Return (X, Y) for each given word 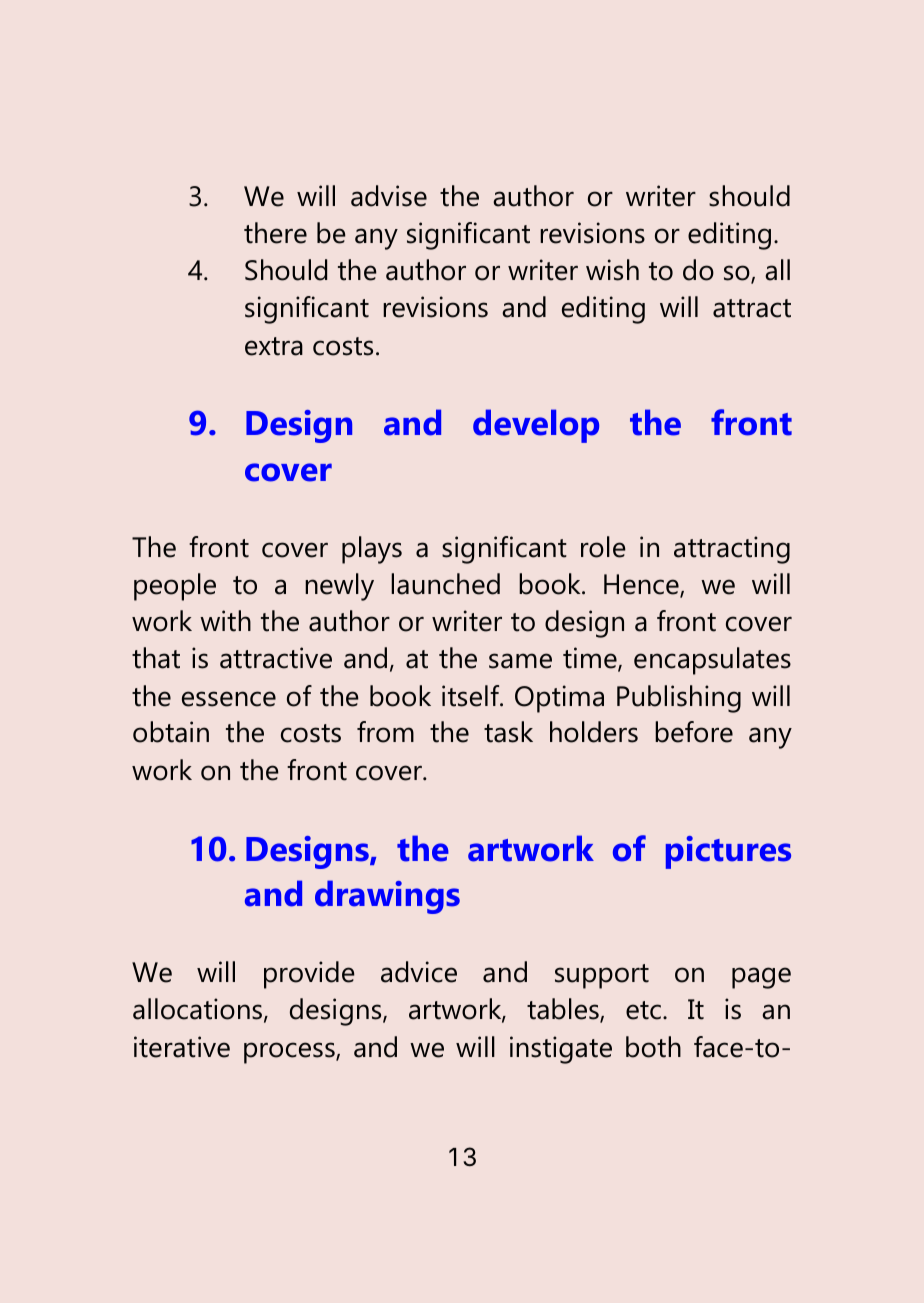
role (603, 547)
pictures (728, 852)
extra (274, 346)
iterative (182, 1047)
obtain (171, 732)
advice (419, 972)
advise (389, 196)
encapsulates (712, 661)
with (225, 621)
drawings (387, 897)
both (653, 1047)
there (275, 233)
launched (445, 584)
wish (612, 270)
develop (536, 426)
